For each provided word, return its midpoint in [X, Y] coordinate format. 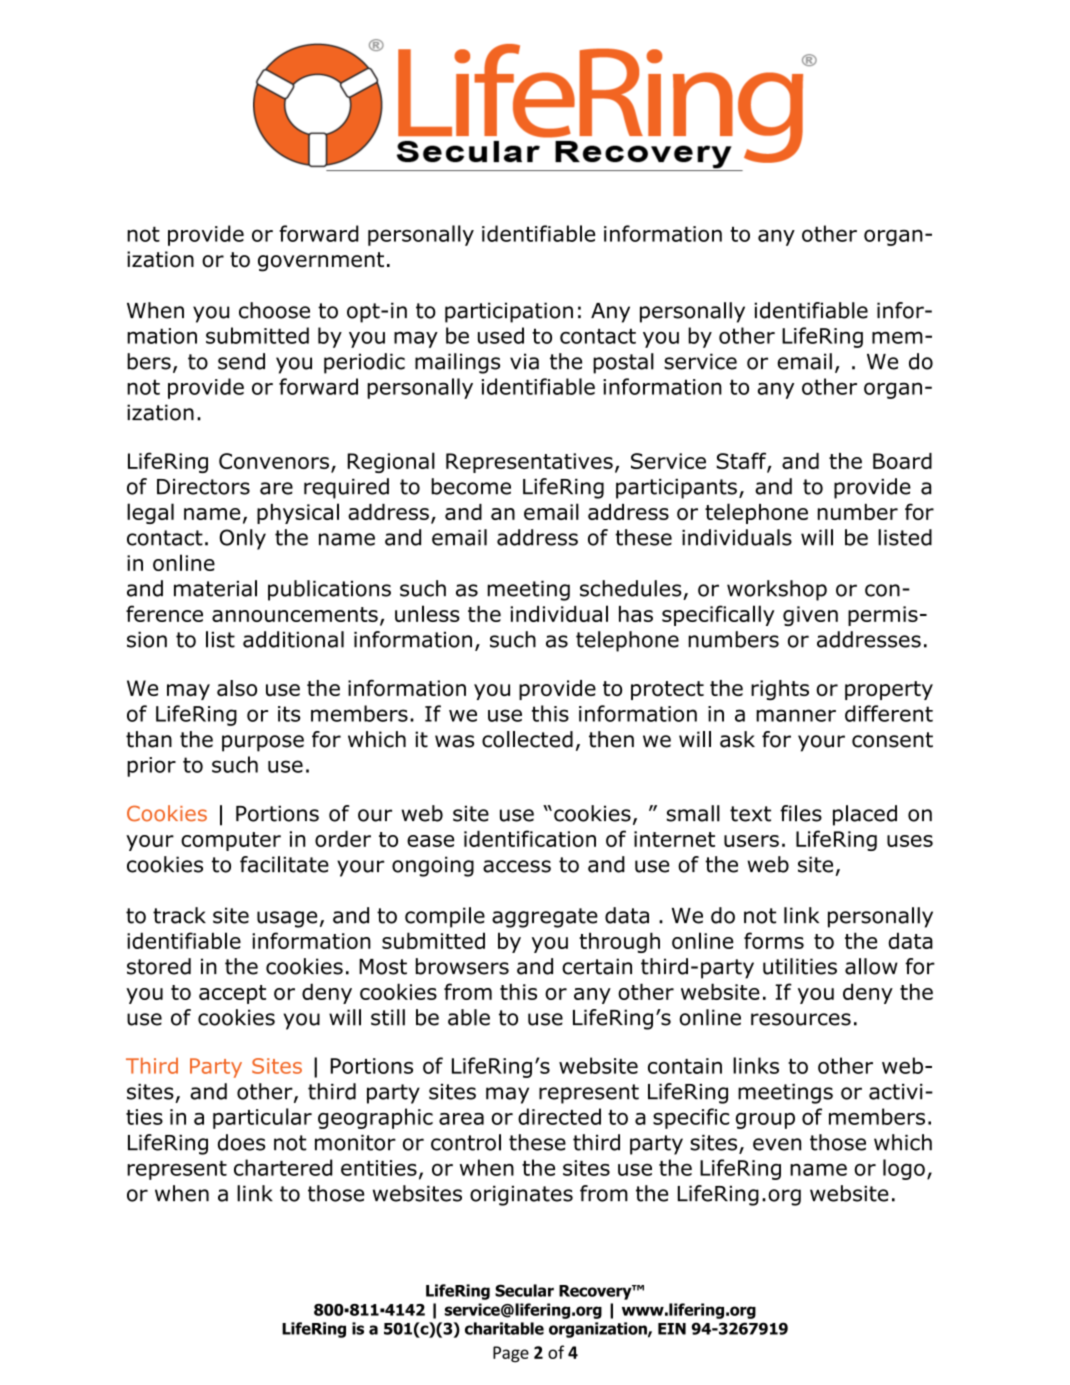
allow [871, 966]
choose [274, 310]
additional [293, 639]
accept [232, 994]
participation [509, 312]
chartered [283, 1167]
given [810, 616]
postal [623, 363]
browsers [462, 966]
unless [427, 613]
